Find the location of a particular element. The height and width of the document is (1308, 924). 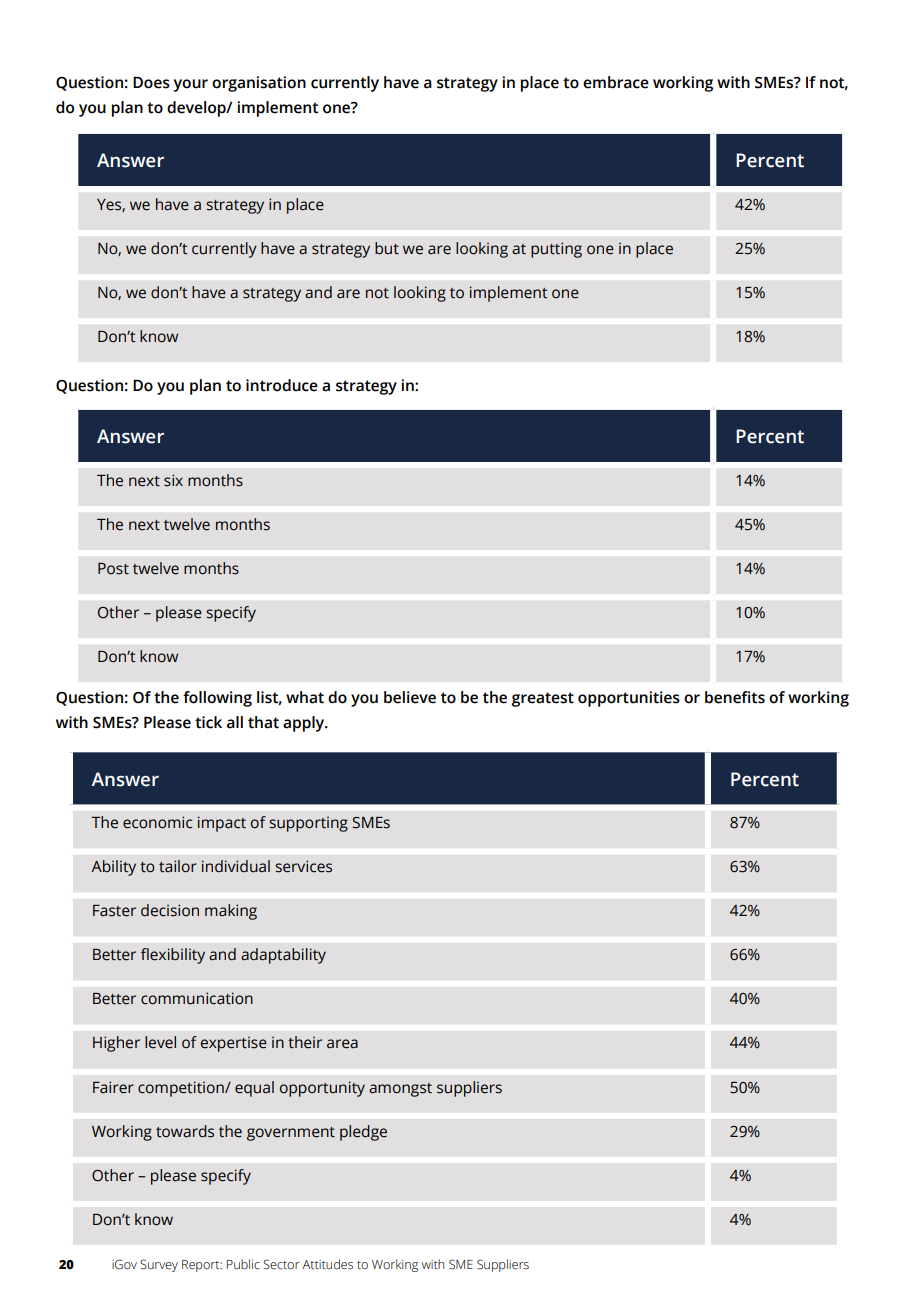

putting is located at coordinates (556, 250).
